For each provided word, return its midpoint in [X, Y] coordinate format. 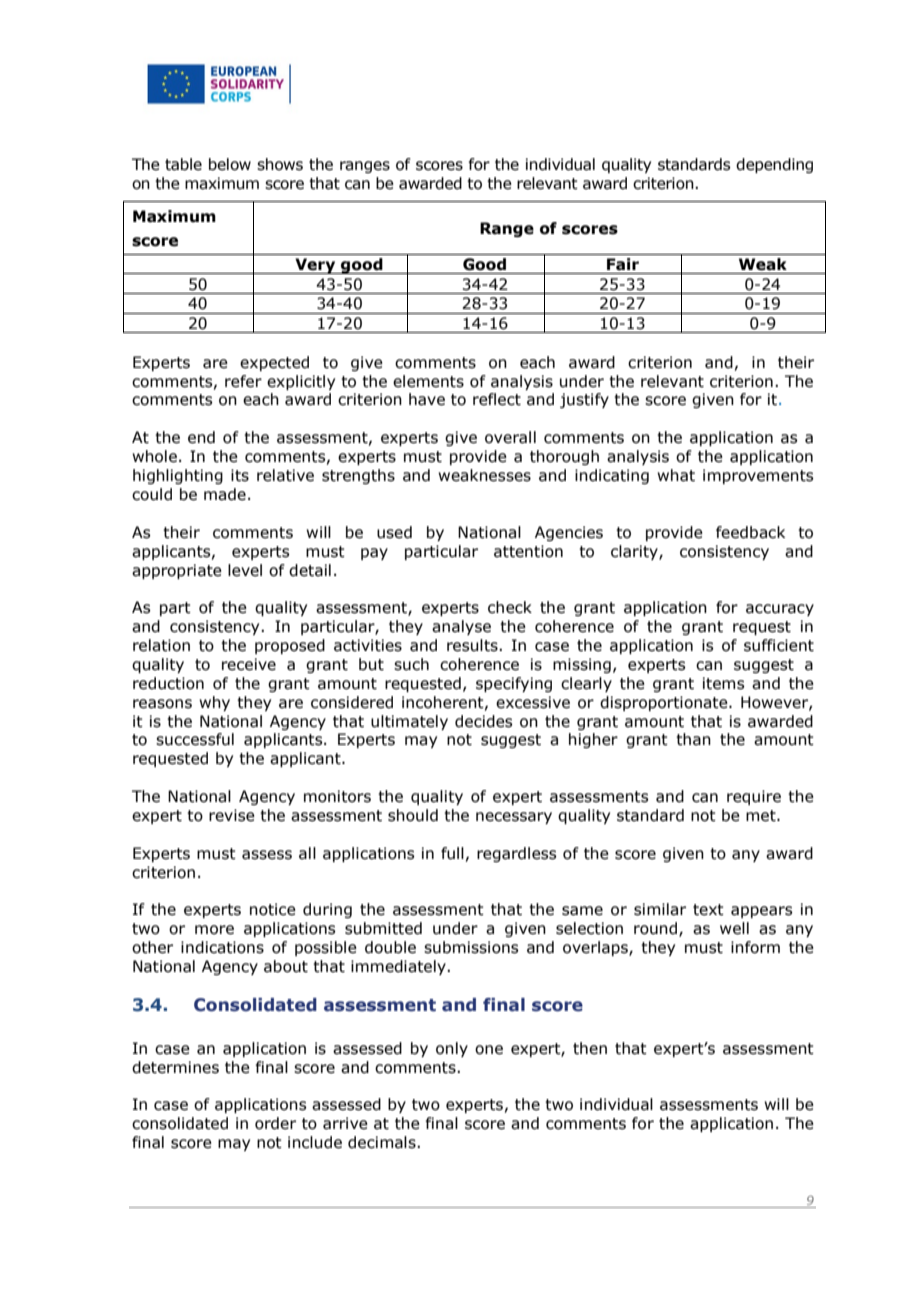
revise [232, 815]
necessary [514, 818]
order [275, 1123]
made [225, 494]
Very [315, 266]
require [754, 797]
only [452, 1049]
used [394, 532]
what [676, 475]
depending [774, 165]
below [230, 164]
